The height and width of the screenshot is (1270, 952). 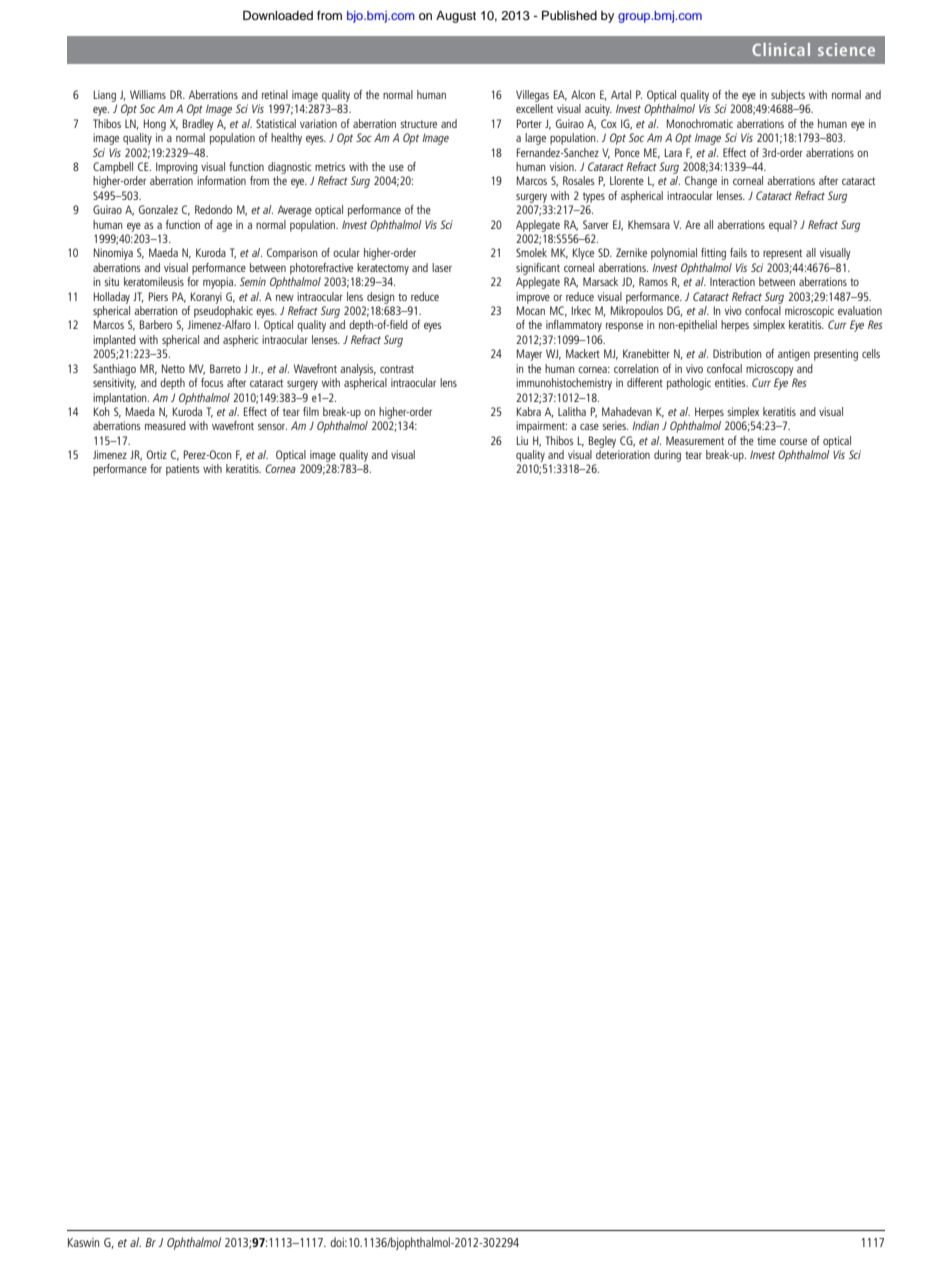 I want to click on microscopic, so click(x=809, y=312).
